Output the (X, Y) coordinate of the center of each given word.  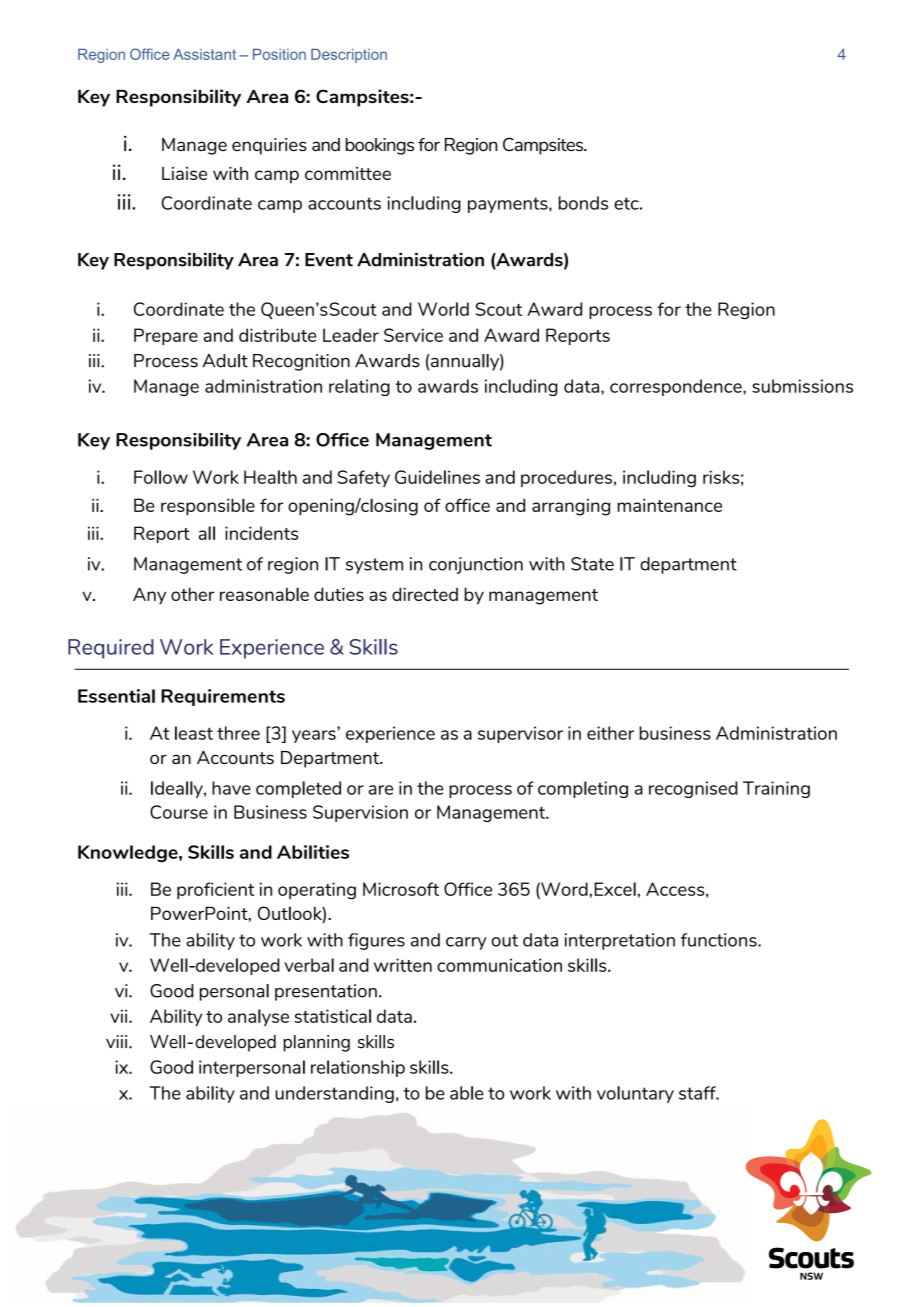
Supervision (360, 813)
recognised (693, 789)
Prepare (166, 336)
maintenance (670, 505)
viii (118, 1041)
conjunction (476, 565)
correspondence (677, 387)
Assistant (204, 54)
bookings (380, 146)
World (443, 309)
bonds (583, 203)
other (193, 594)
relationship (358, 1068)
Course (179, 812)
